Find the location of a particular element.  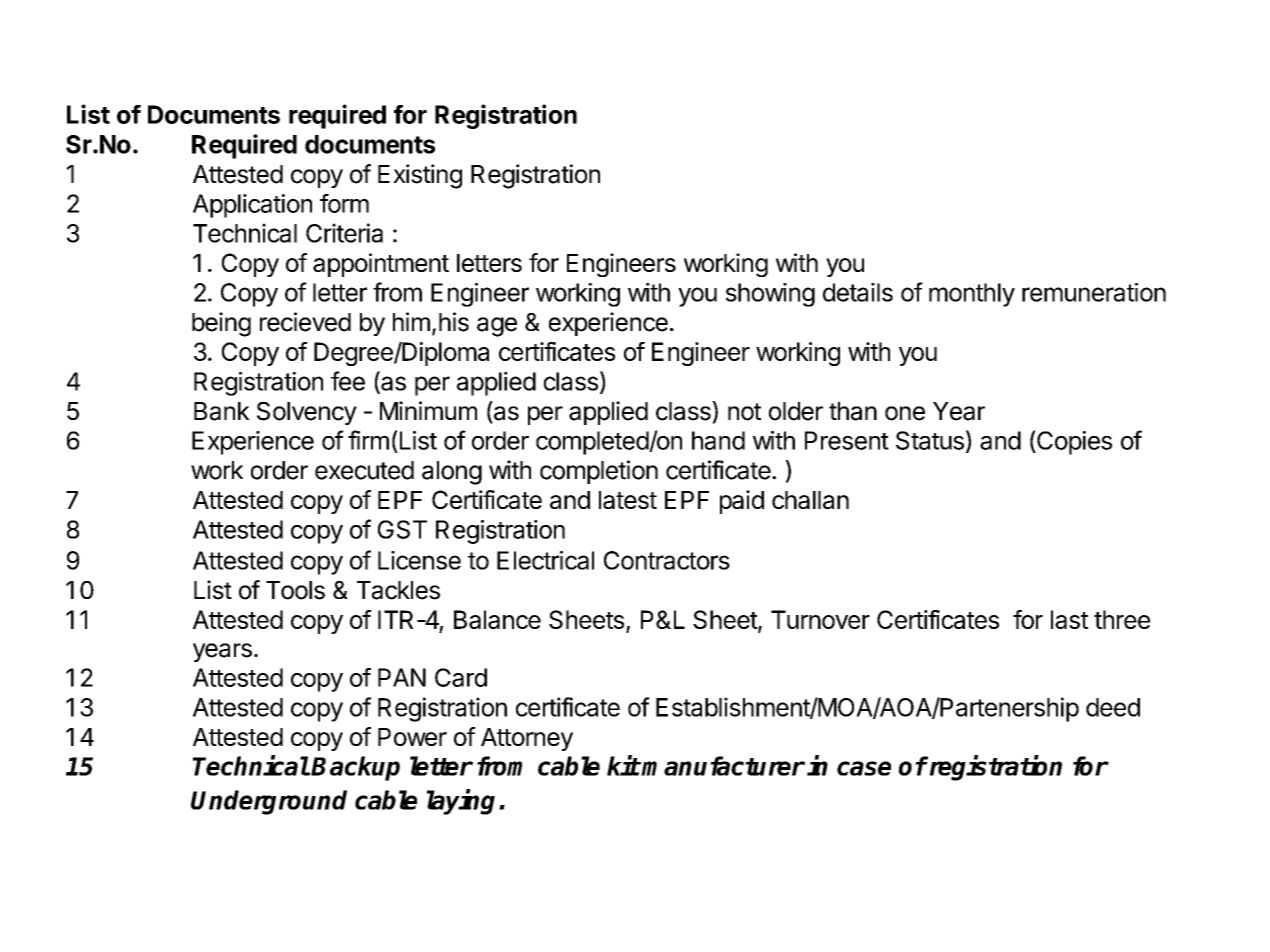

kit is located at coordinates (623, 765).
